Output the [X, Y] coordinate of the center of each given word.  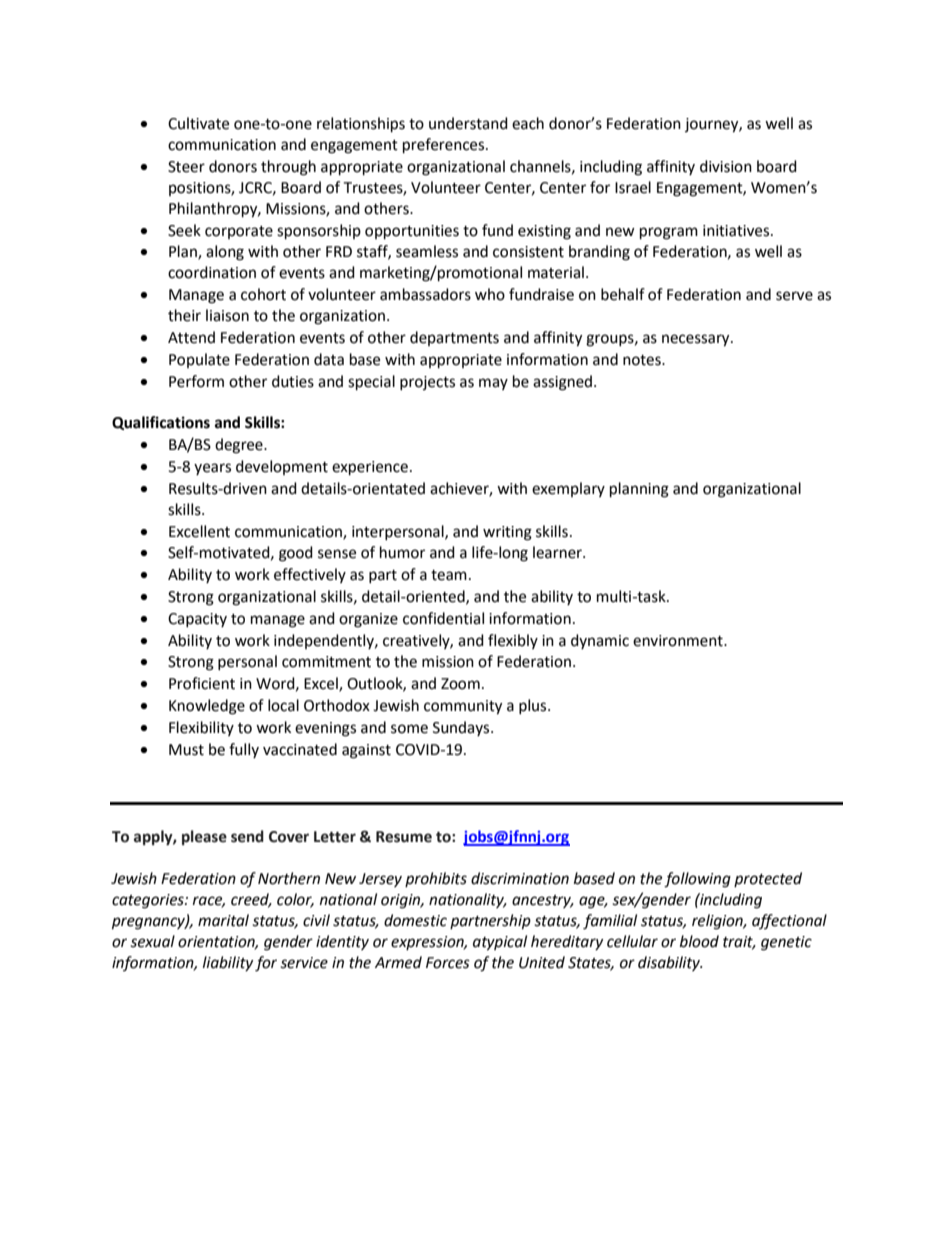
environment [679, 641]
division [726, 166]
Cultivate [198, 123]
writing [507, 533]
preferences [445, 146]
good [296, 554]
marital [223, 920]
